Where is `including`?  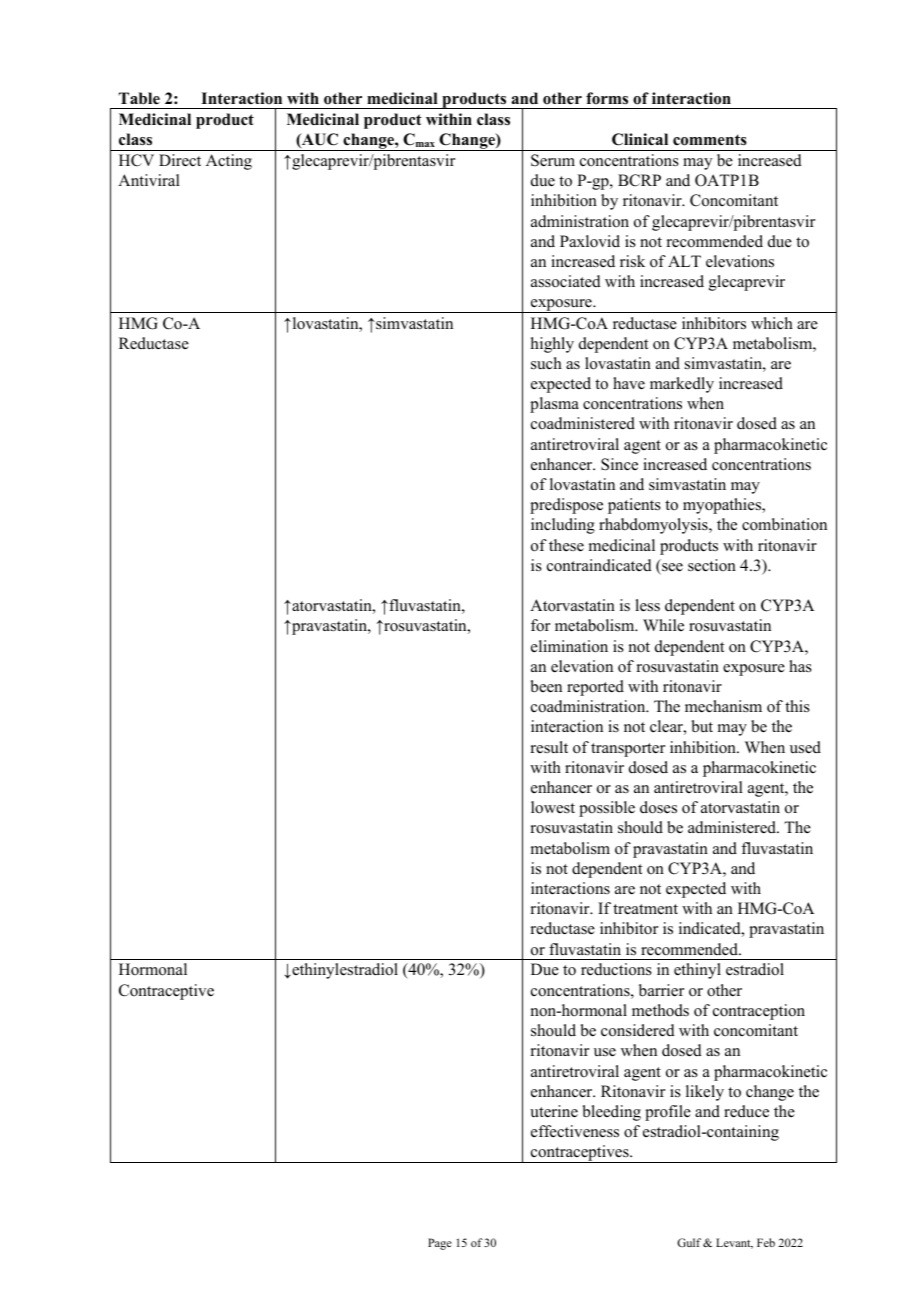
including is located at coordinates (563, 526).
